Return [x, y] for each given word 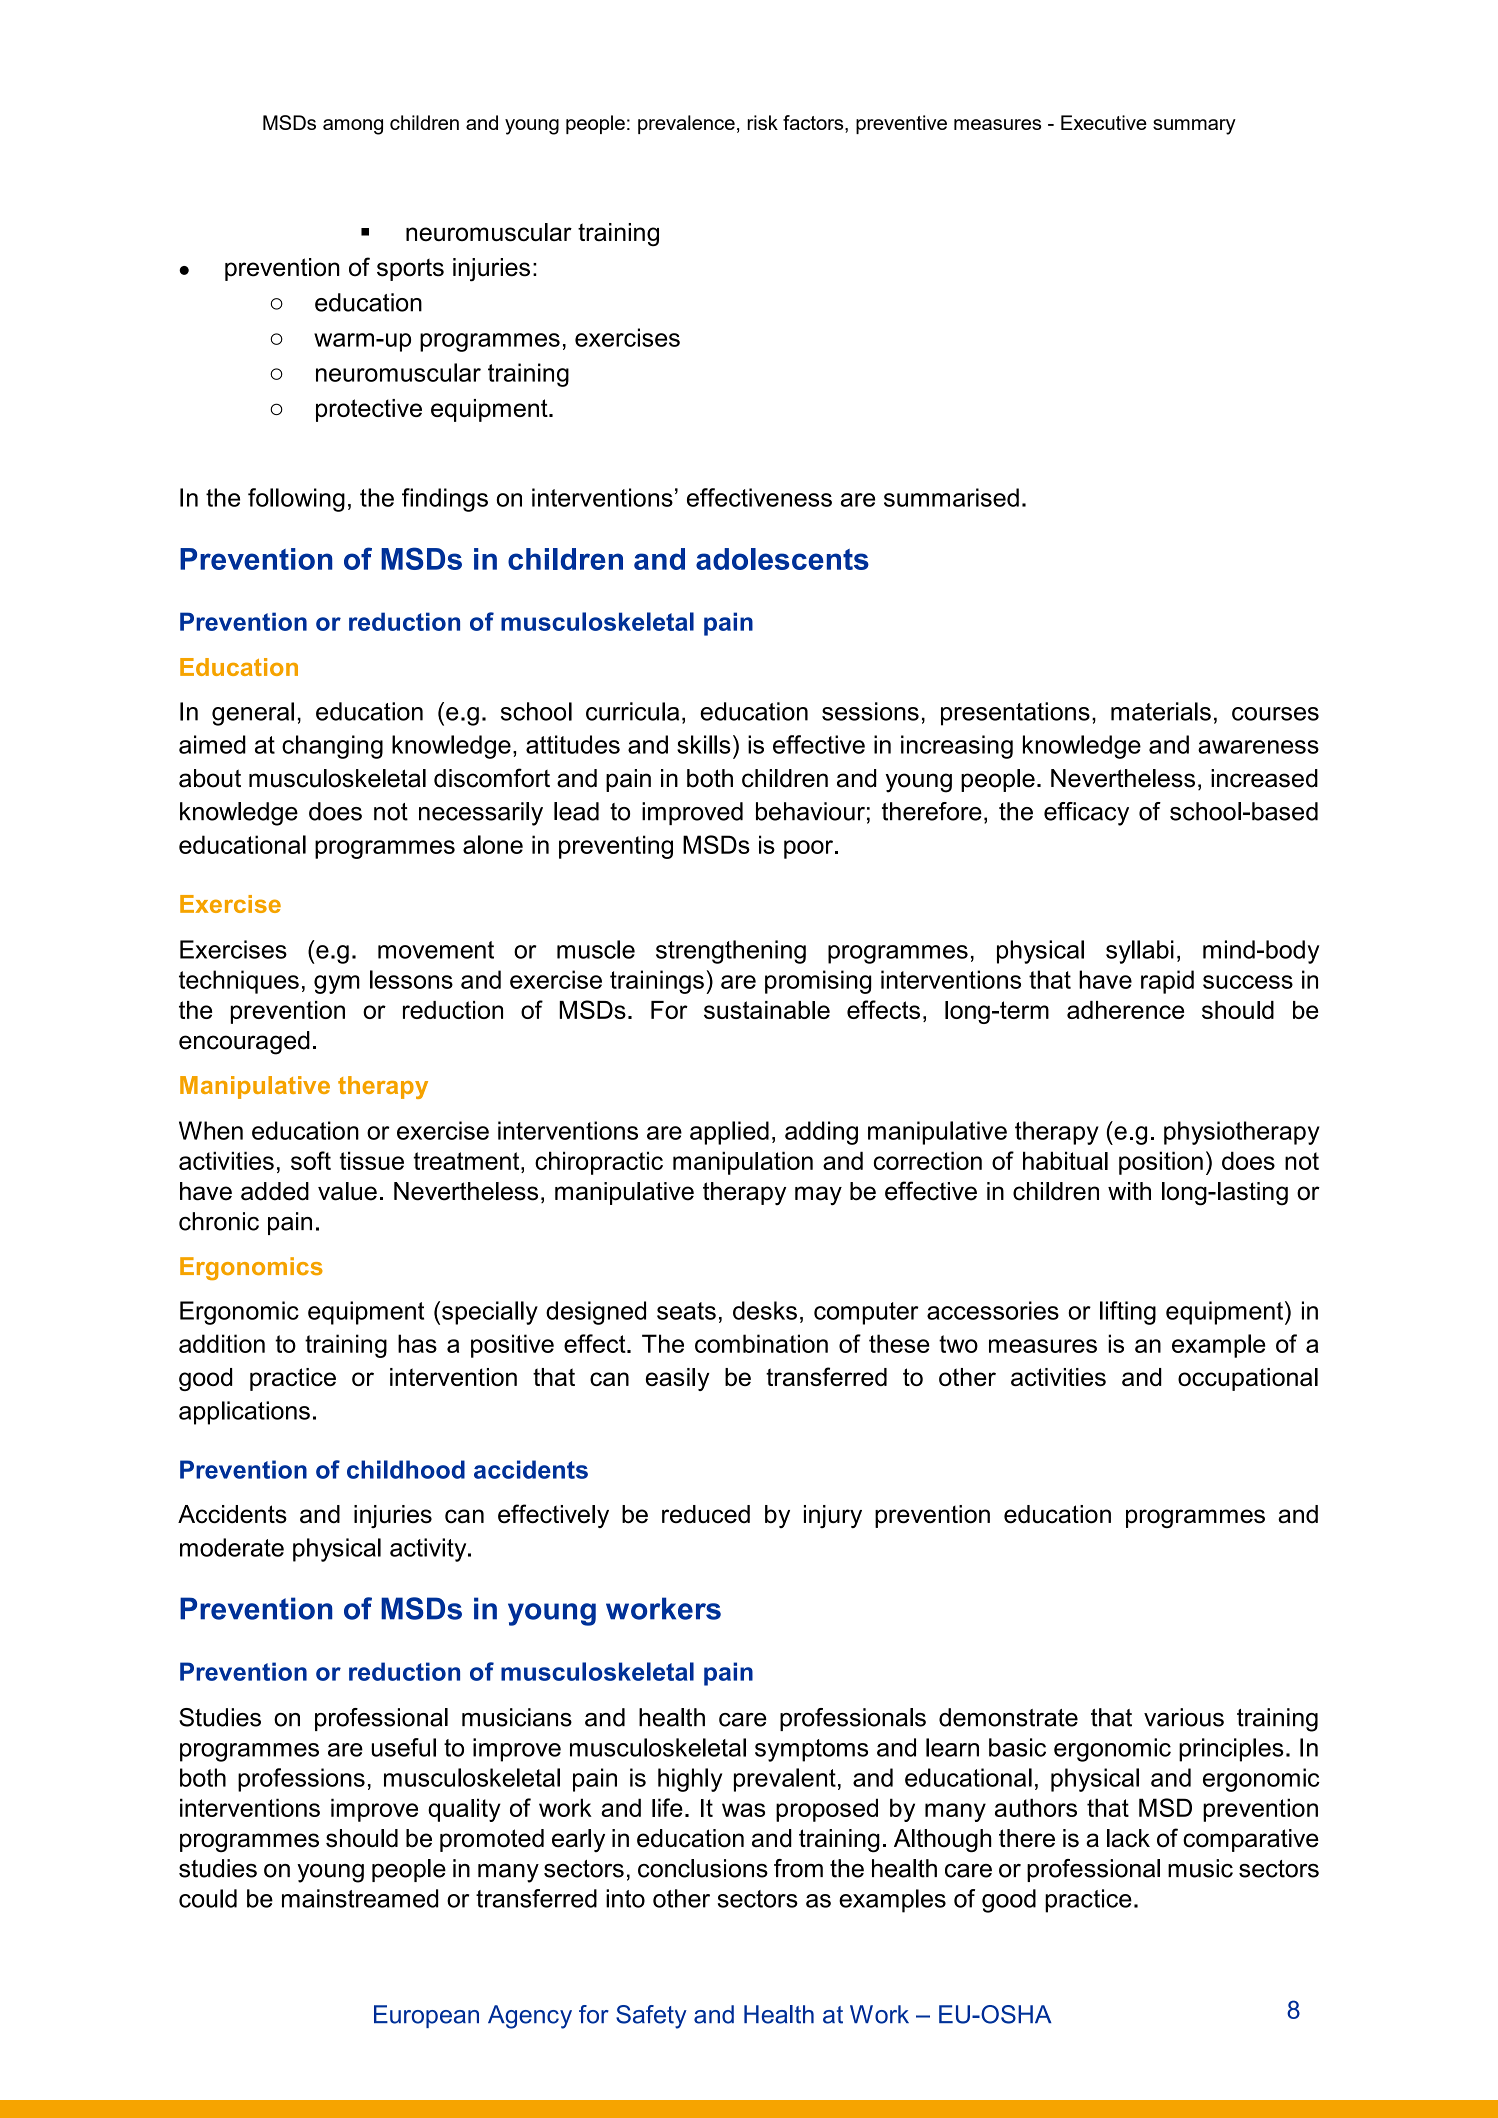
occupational [1248, 1379]
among [353, 127]
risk [762, 122]
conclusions [703, 1868]
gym [337, 984]
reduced [706, 1514]
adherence [1125, 1010]
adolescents [782, 559]
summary [1194, 127]
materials [1161, 711]
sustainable [767, 1010]
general [253, 714]
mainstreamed [360, 1898]
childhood [406, 1469]
